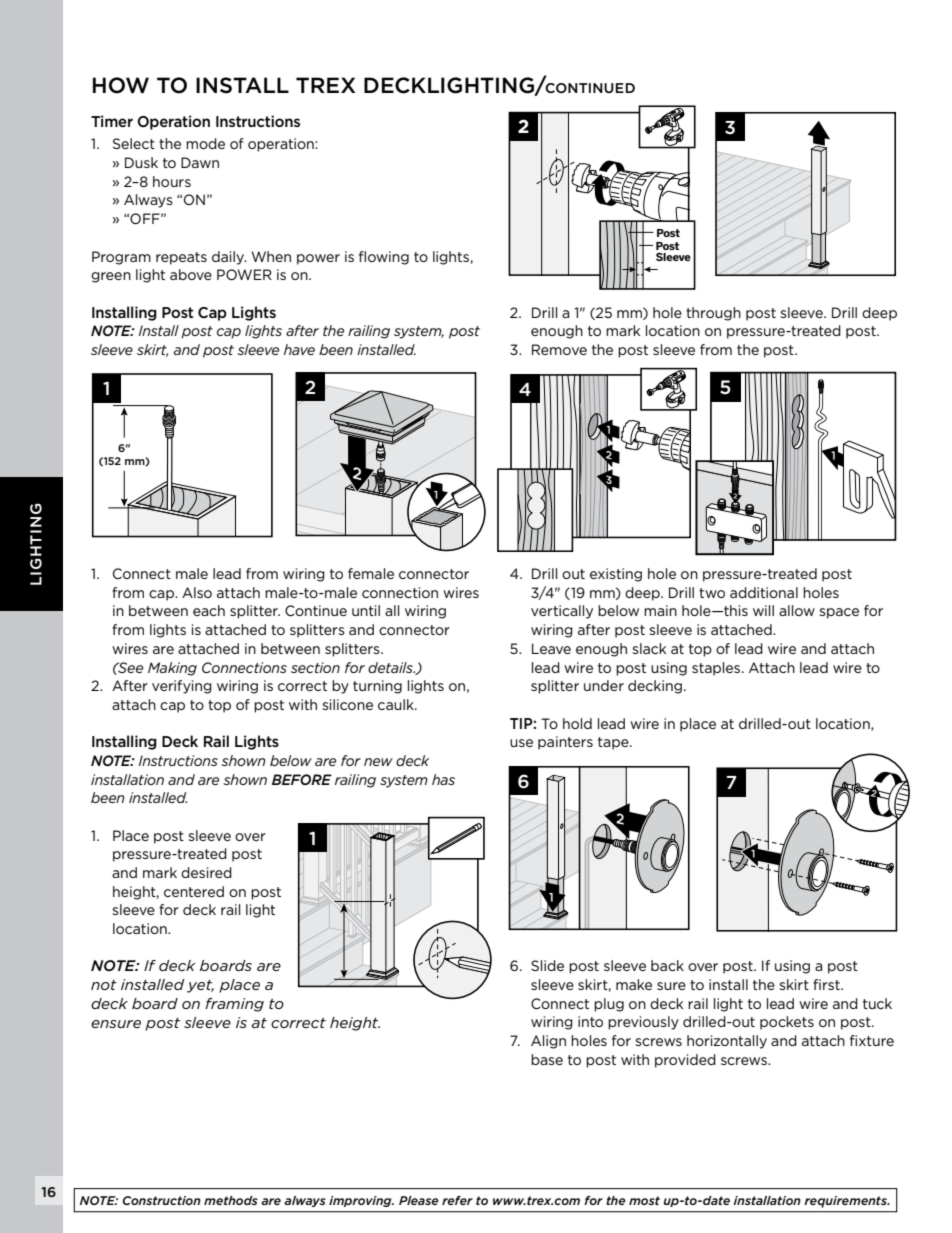 This document has height=1233, width=952. I want to click on existing, so click(616, 575).
